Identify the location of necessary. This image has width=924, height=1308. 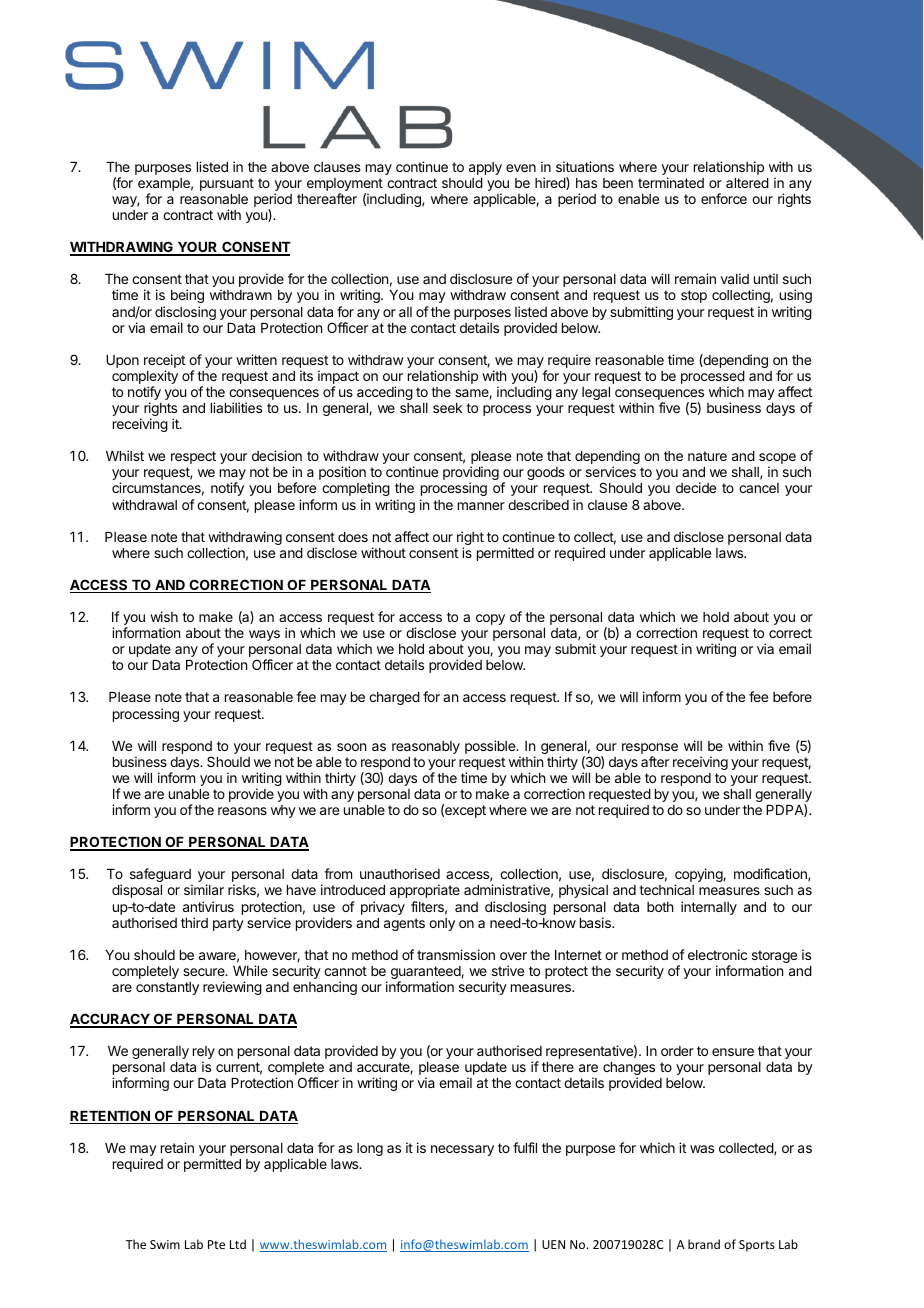
(462, 1150).
